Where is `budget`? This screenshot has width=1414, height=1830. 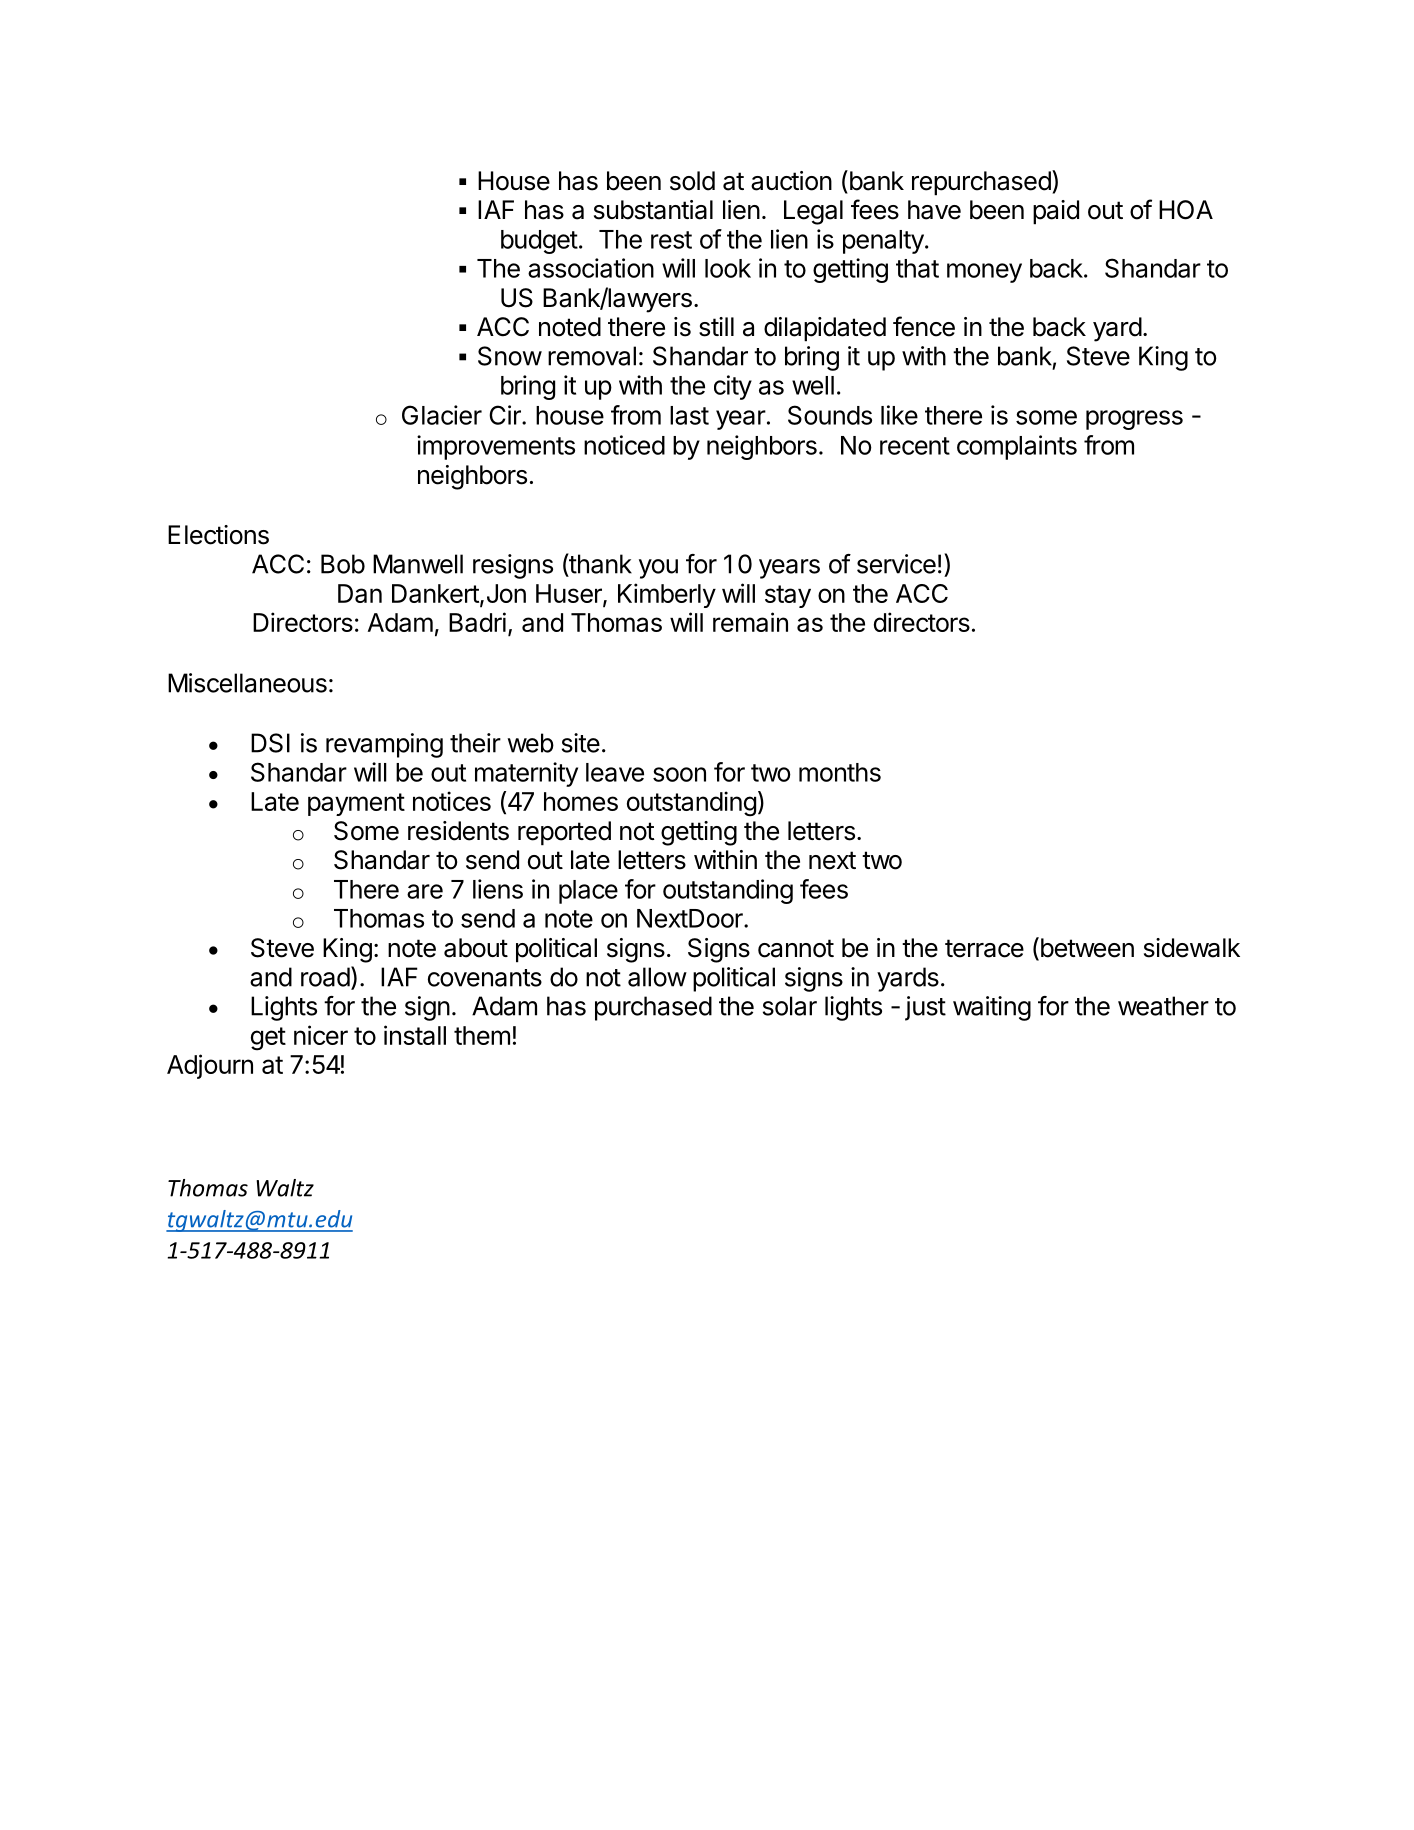
budget is located at coordinates (539, 242).
